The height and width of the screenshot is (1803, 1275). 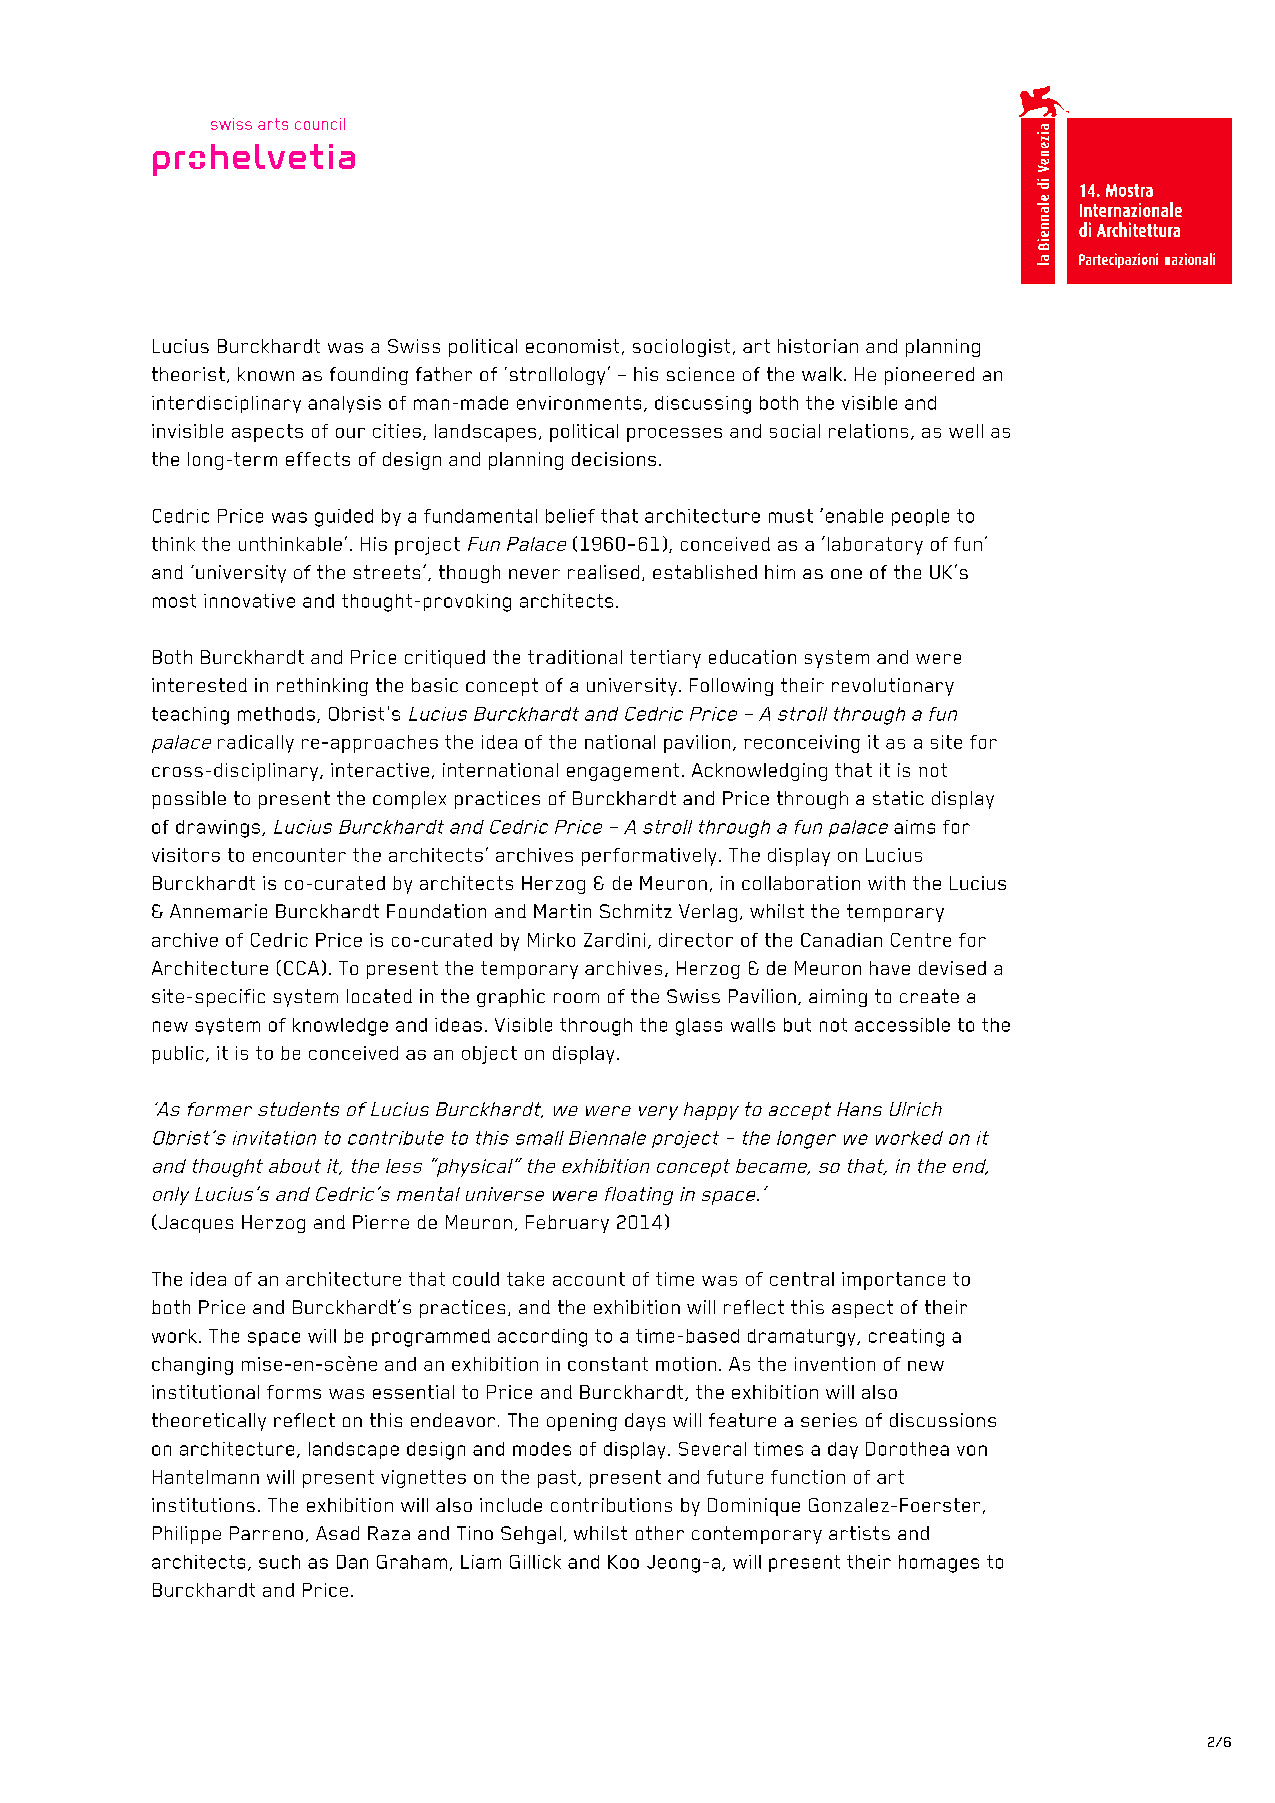 I want to click on contributions, so click(x=611, y=1505).
